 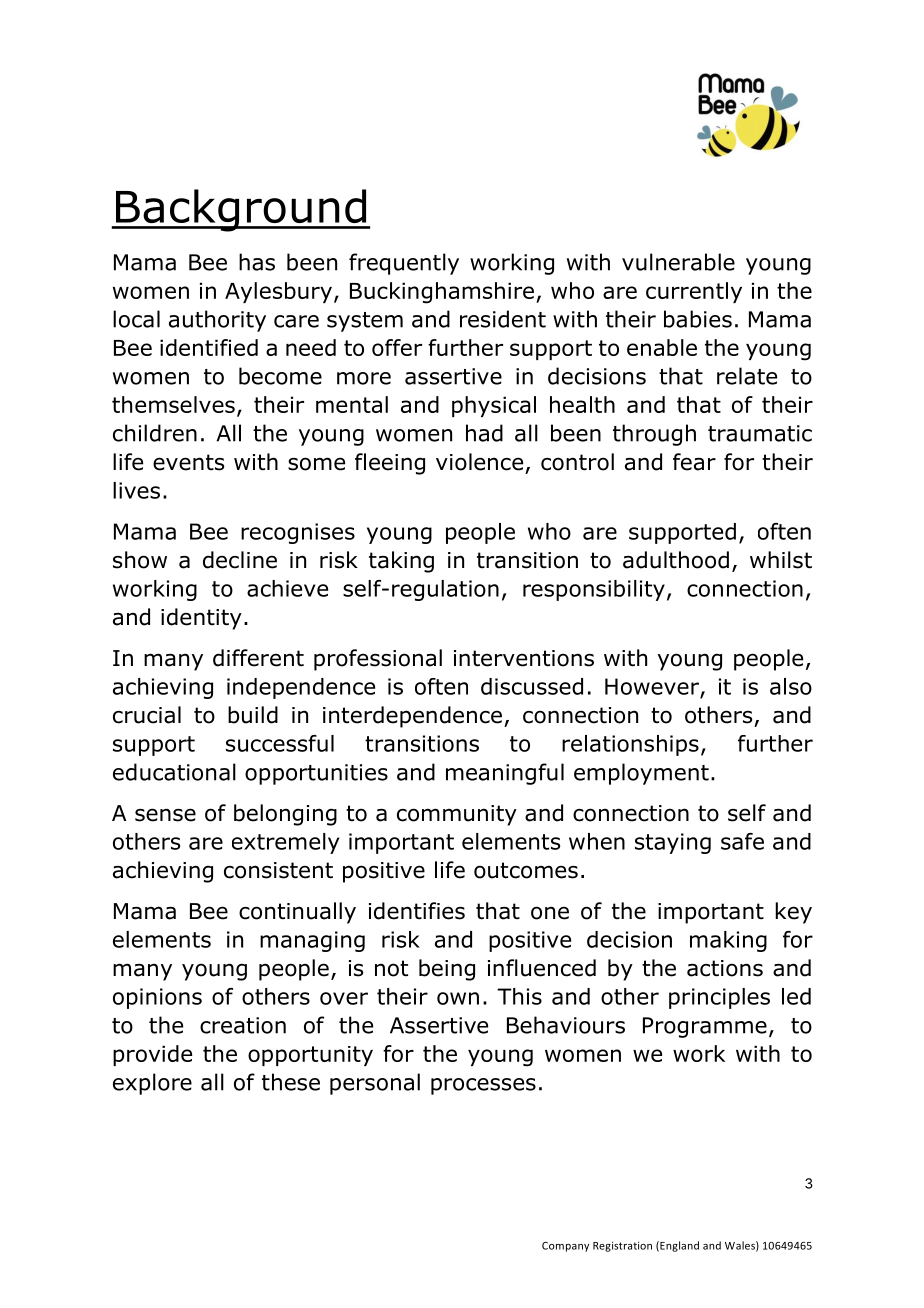 What do you see at coordinates (458, 998) in the screenshot?
I see `own` at bounding box center [458, 998].
